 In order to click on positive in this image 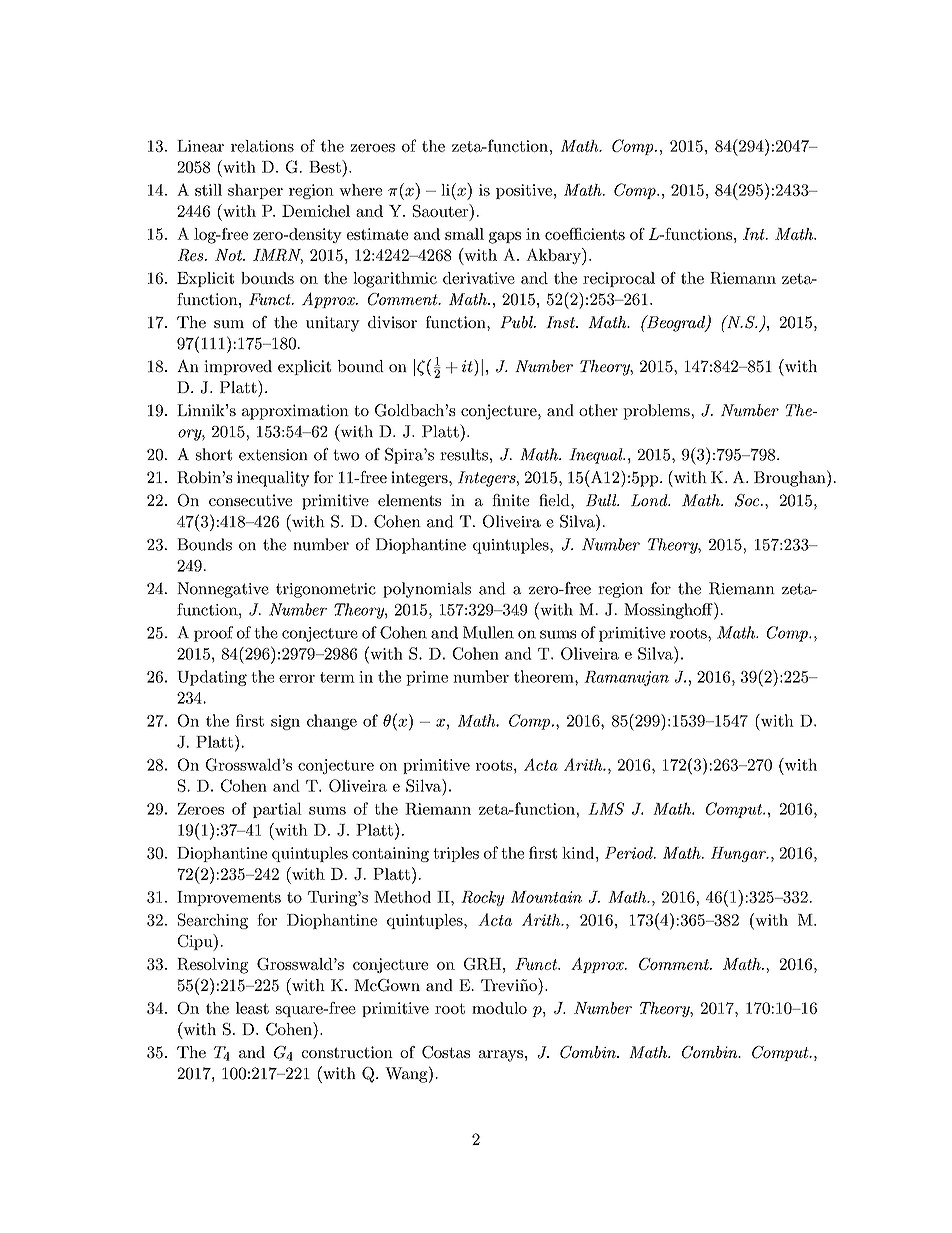, I will do `click(524, 191)`.
